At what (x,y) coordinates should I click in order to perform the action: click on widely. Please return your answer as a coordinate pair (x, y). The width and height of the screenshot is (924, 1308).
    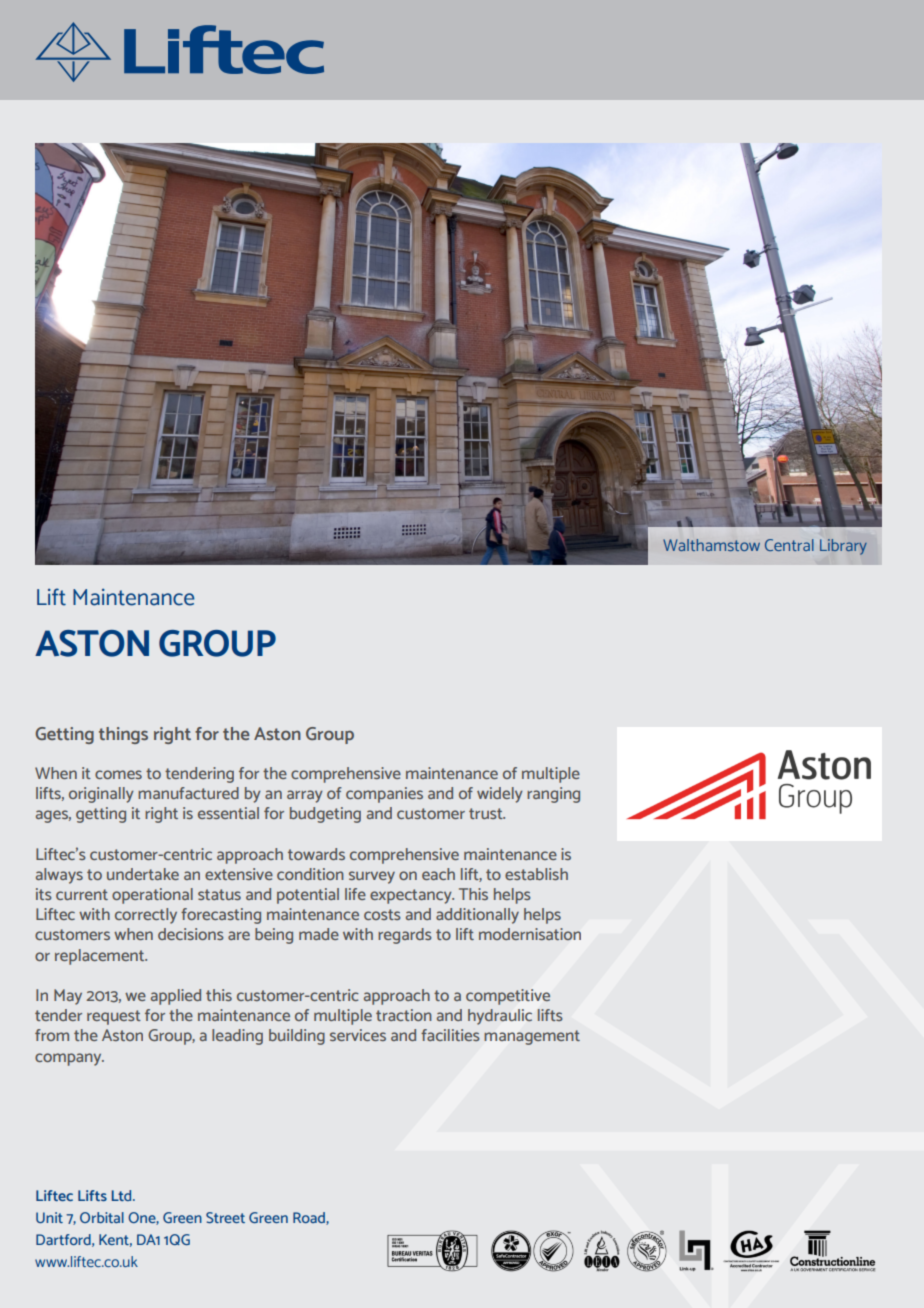
    Looking at the image, I should click on (500, 795).
